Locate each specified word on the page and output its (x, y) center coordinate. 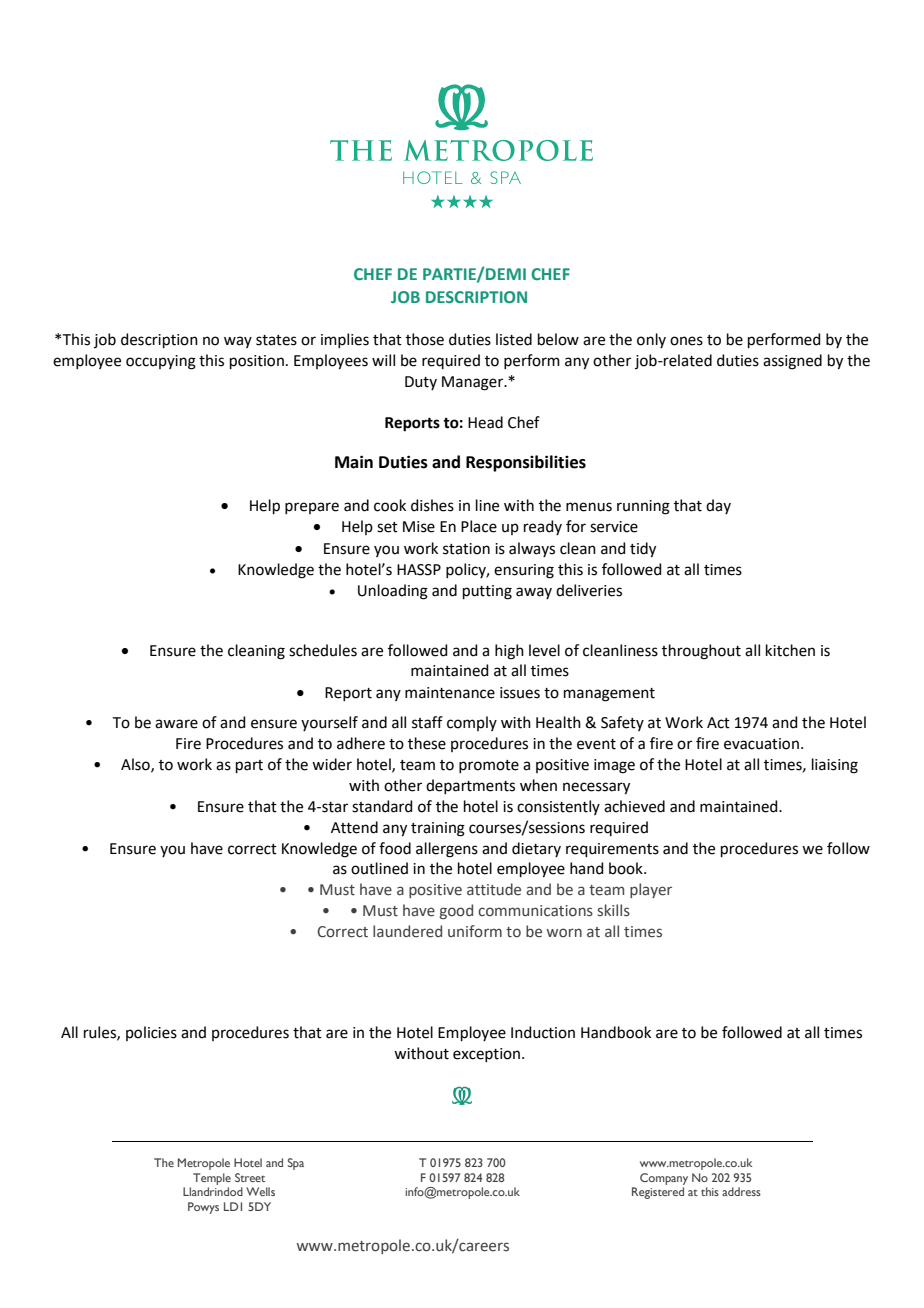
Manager (474, 383)
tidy (643, 550)
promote (489, 766)
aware (176, 724)
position (257, 362)
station (466, 549)
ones (686, 341)
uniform (475, 931)
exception (486, 1055)
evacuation (761, 744)
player (651, 890)
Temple (212, 1179)
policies (151, 1033)
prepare (312, 508)
